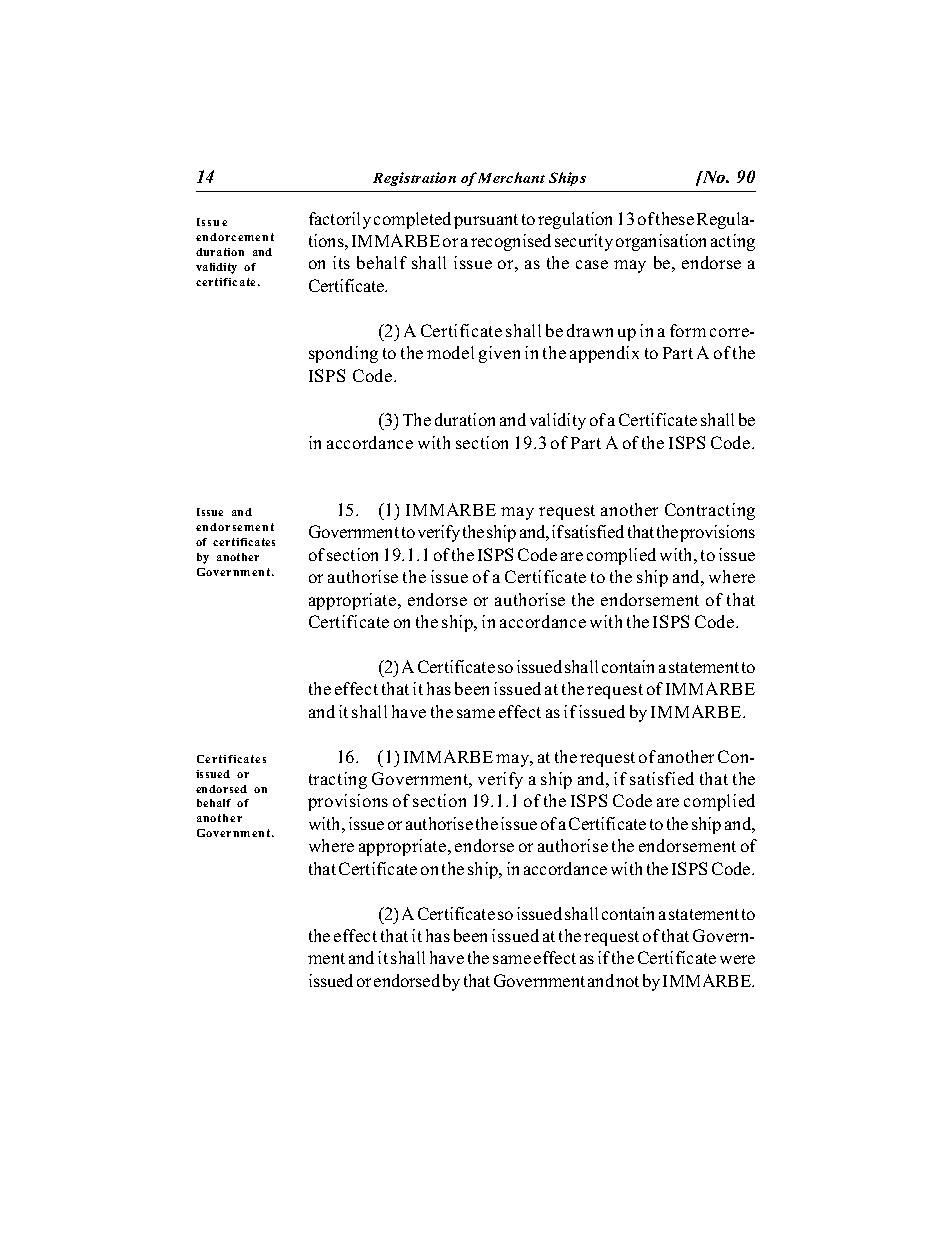  What do you see at coordinates (499, 354) in the page?
I see `given` at bounding box center [499, 354].
